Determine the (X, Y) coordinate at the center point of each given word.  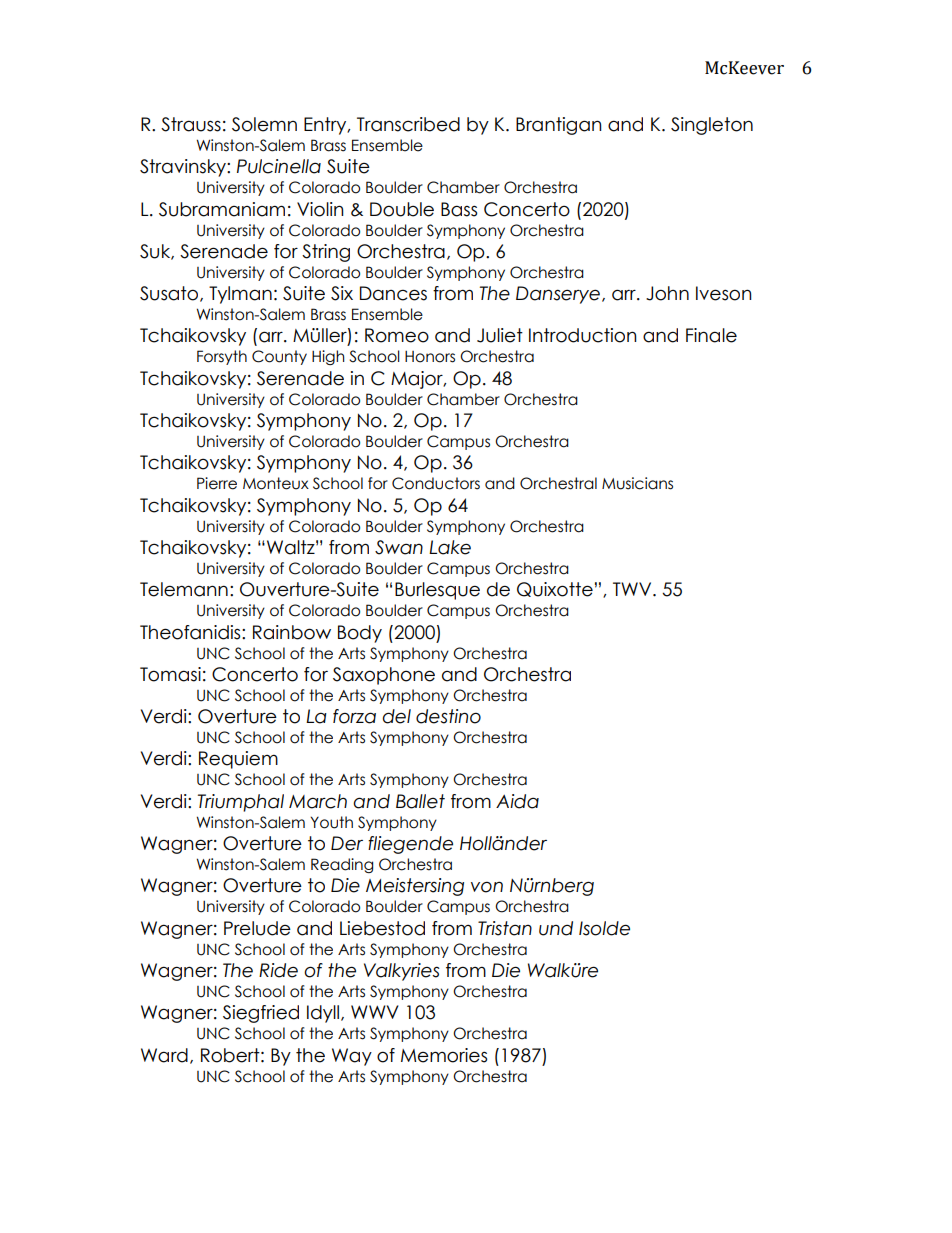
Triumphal (241, 803)
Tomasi (170, 674)
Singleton (712, 126)
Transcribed (408, 124)
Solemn (264, 124)
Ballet (420, 801)
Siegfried (261, 1014)
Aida (517, 801)
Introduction (583, 335)
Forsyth (222, 357)
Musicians (637, 483)
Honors (430, 357)
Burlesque (437, 591)
